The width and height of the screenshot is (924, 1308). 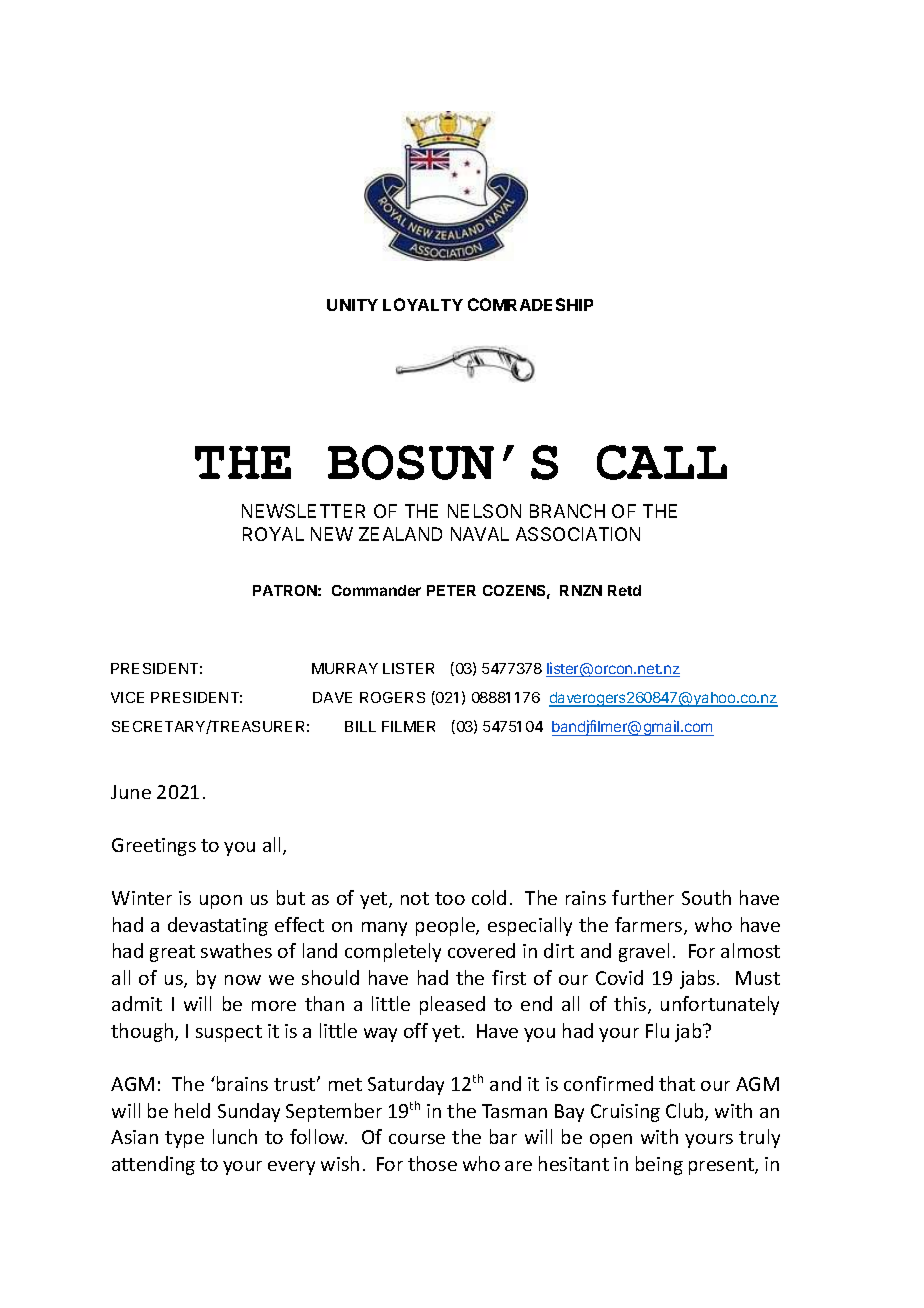 What do you see at coordinates (706, 897) in the screenshot?
I see `South` at bounding box center [706, 897].
